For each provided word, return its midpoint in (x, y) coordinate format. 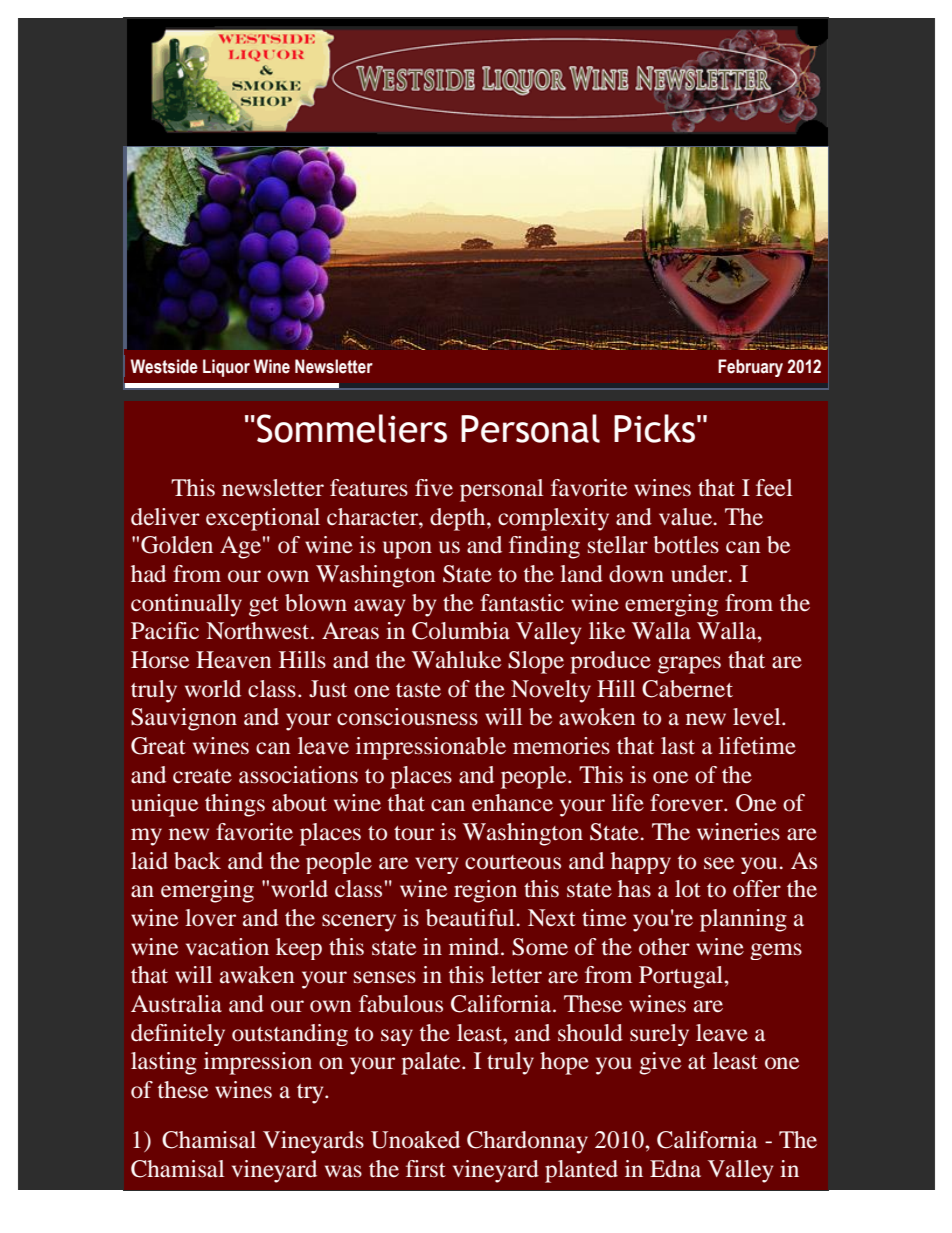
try (311, 1094)
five (434, 488)
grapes (689, 665)
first (426, 1168)
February (750, 368)
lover (210, 918)
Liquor (226, 368)
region (485, 891)
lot (688, 889)
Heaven (234, 660)
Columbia (461, 631)
